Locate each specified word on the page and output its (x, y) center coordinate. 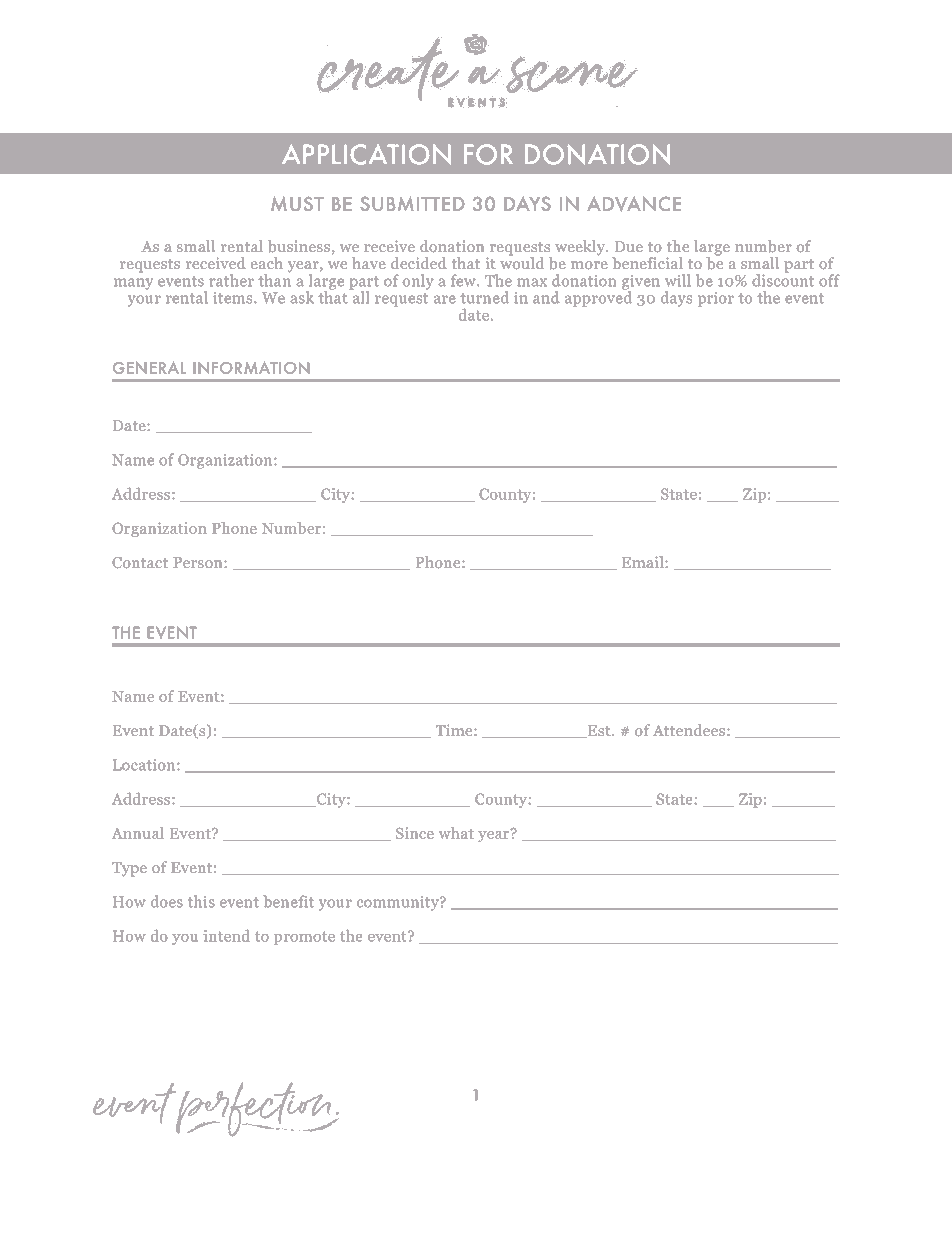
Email (644, 562)
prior (716, 299)
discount (783, 279)
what (456, 833)
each (267, 263)
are (444, 299)
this (201, 901)
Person (199, 562)
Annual (138, 833)
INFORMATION (251, 368)
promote (304, 938)
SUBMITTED (412, 203)
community (399, 903)
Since (415, 833)
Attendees (689, 730)
